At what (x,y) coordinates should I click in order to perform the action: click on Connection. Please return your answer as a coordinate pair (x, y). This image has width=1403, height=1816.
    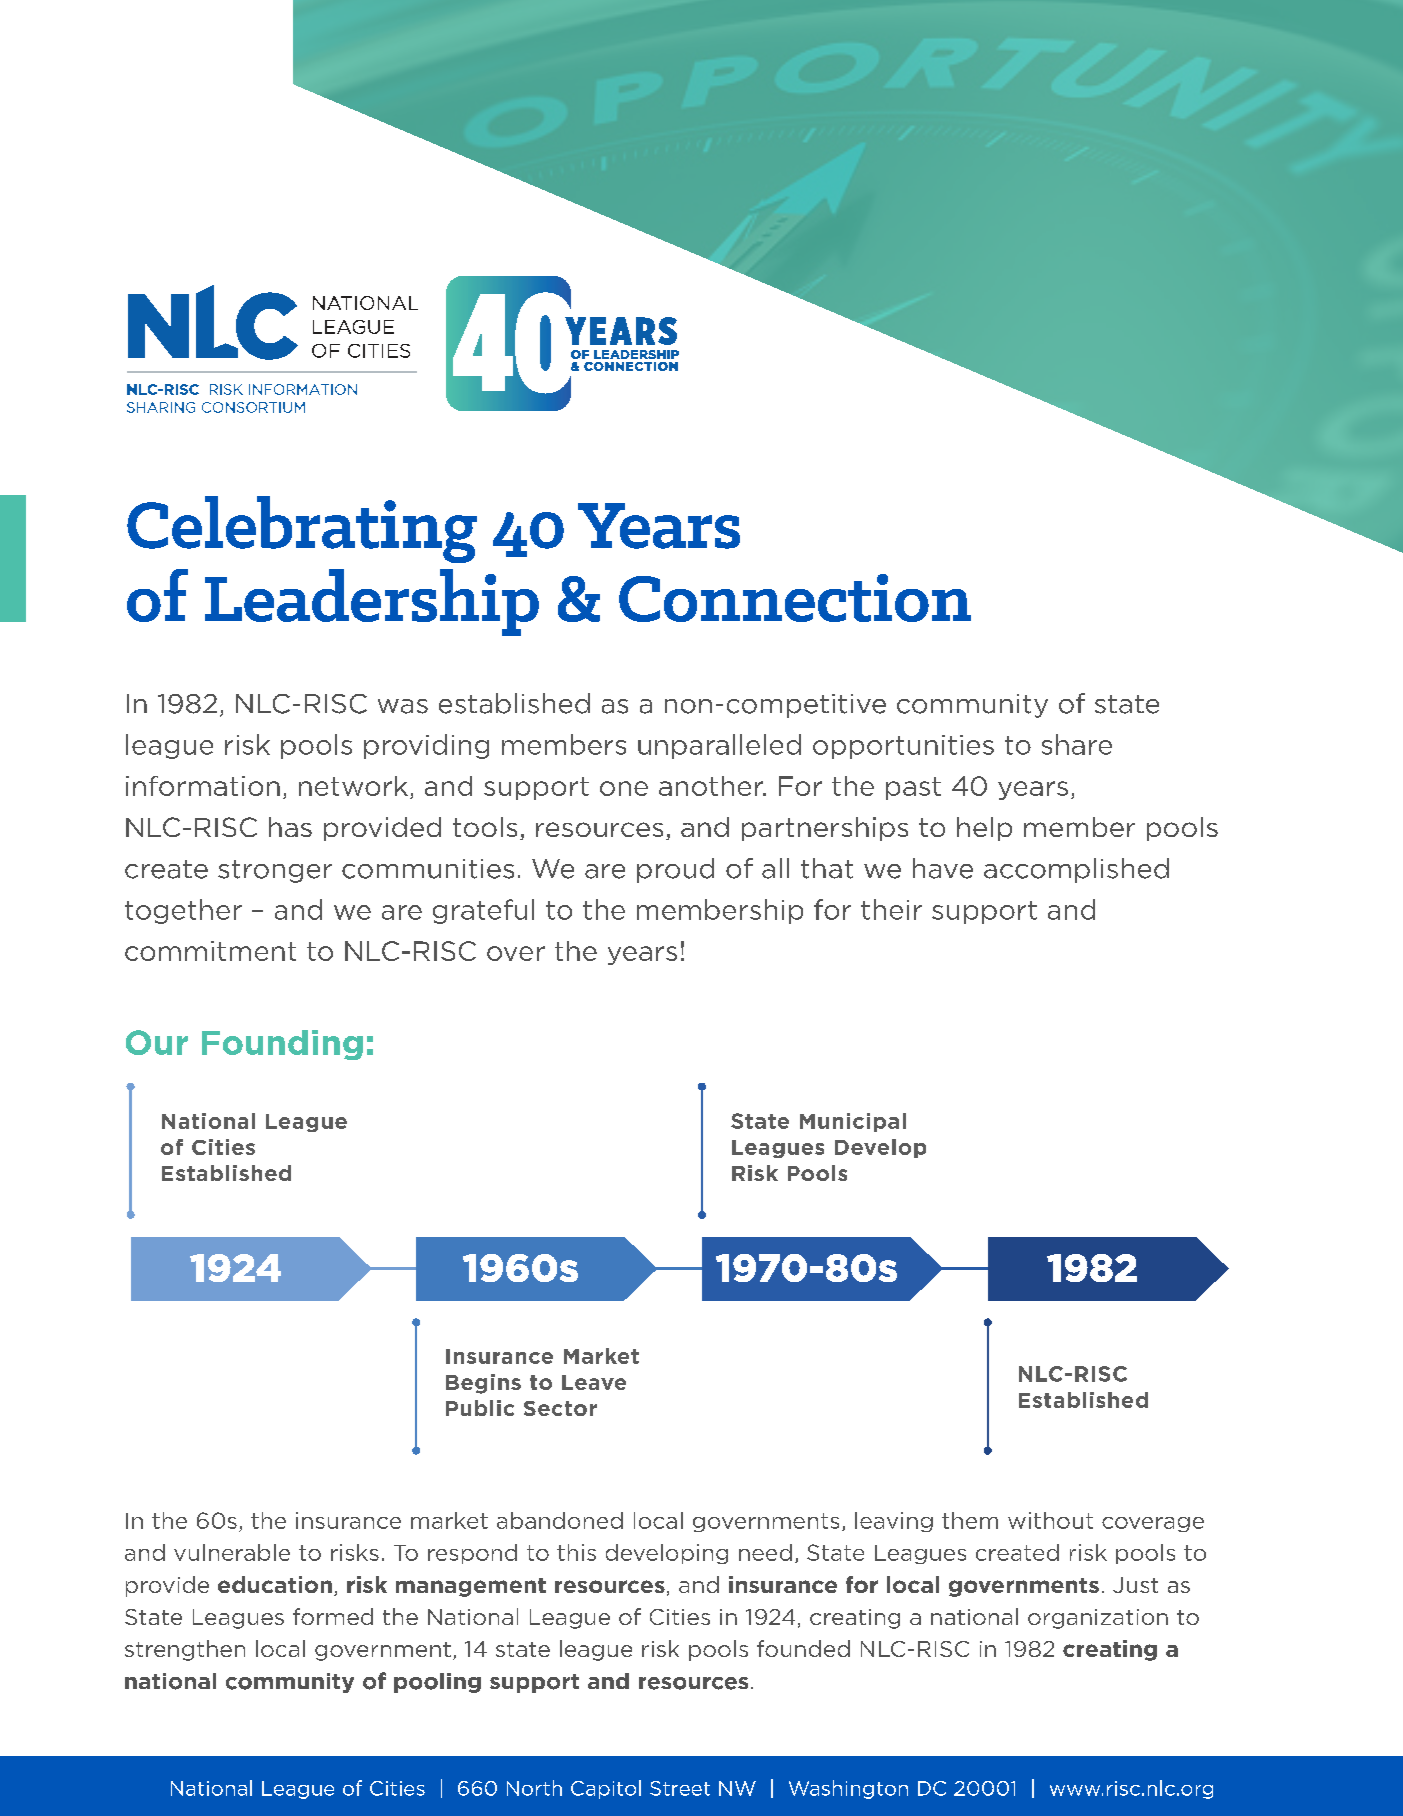
    Looking at the image, I should click on (795, 598).
